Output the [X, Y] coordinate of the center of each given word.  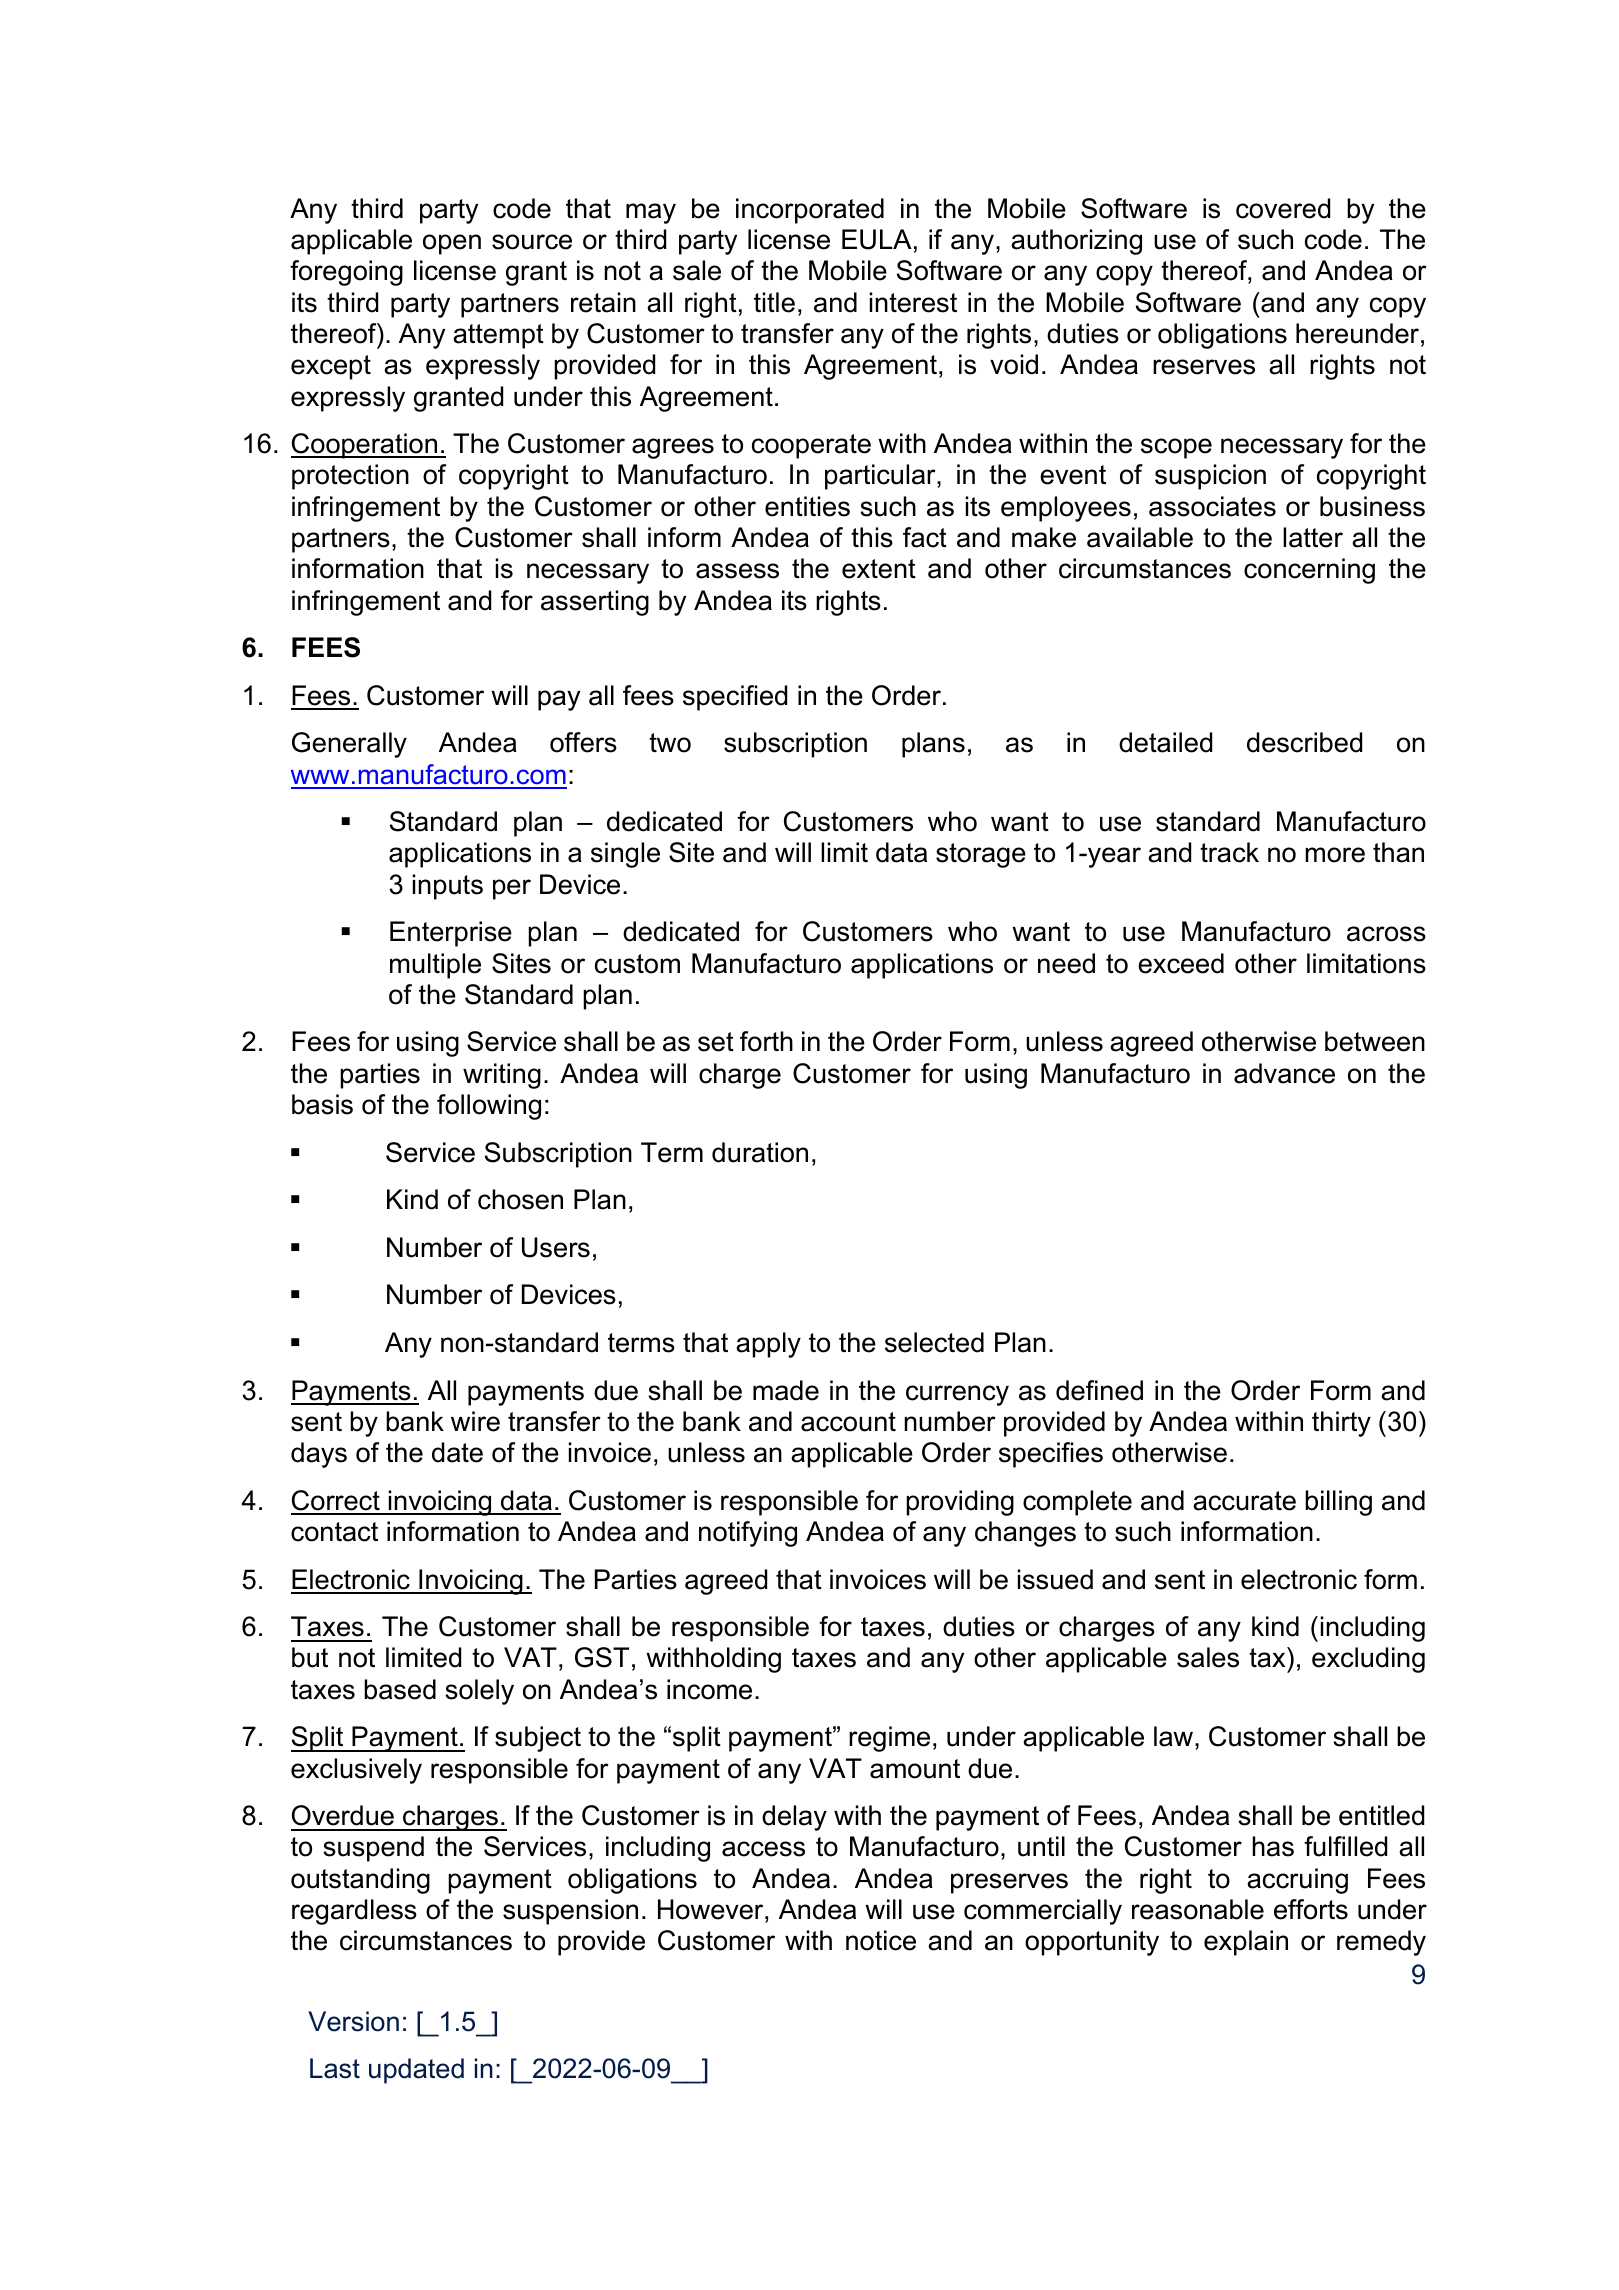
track [1229, 852]
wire [475, 1421]
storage [981, 855]
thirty [1341, 1424]
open [452, 244]
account [848, 1422]
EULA [877, 239]
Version [353, 2021]
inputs [448, 887]
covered [1283, 208]
